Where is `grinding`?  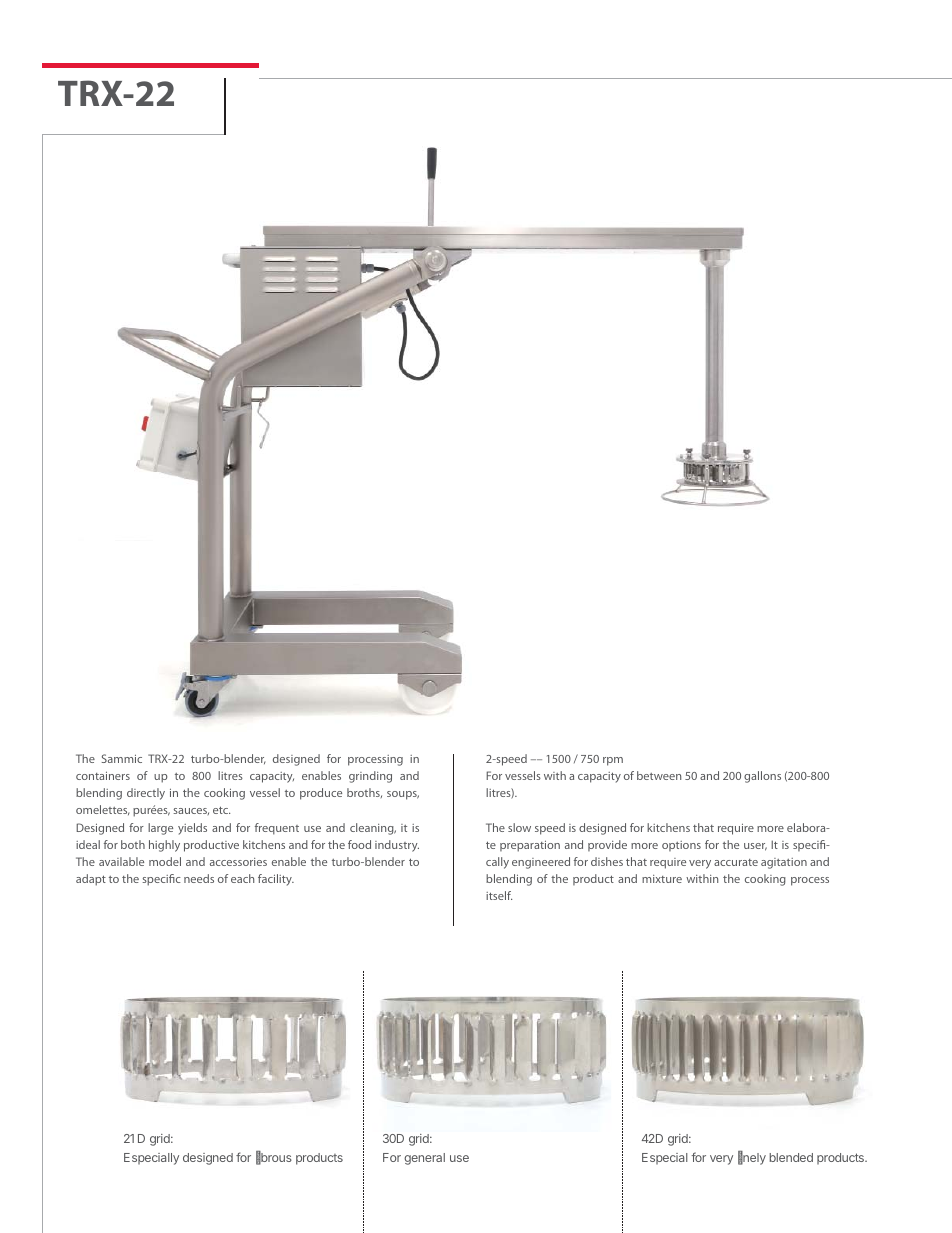
grinding is located at coordinates (370, 777).
